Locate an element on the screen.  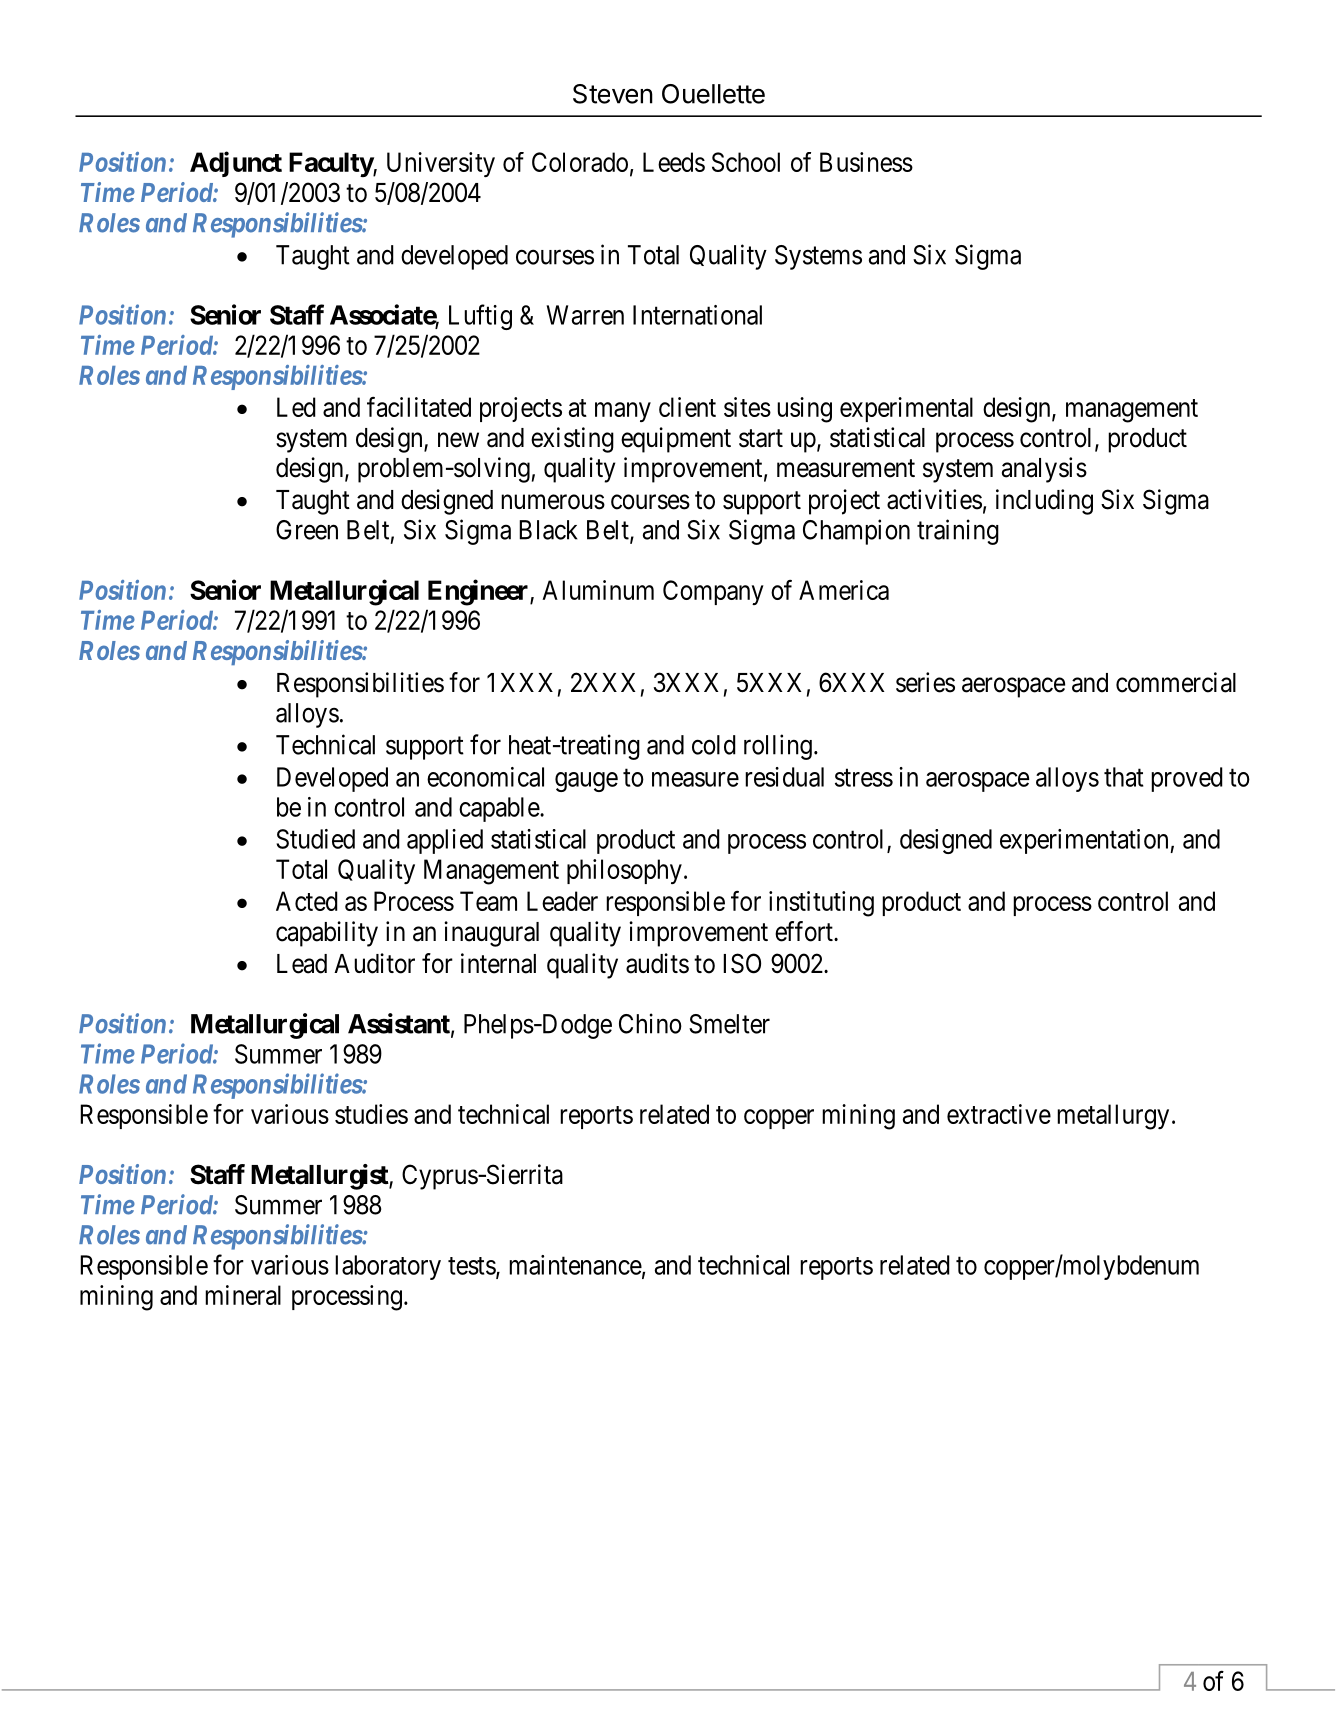
philosophy is located at coordinates (624, 871).
